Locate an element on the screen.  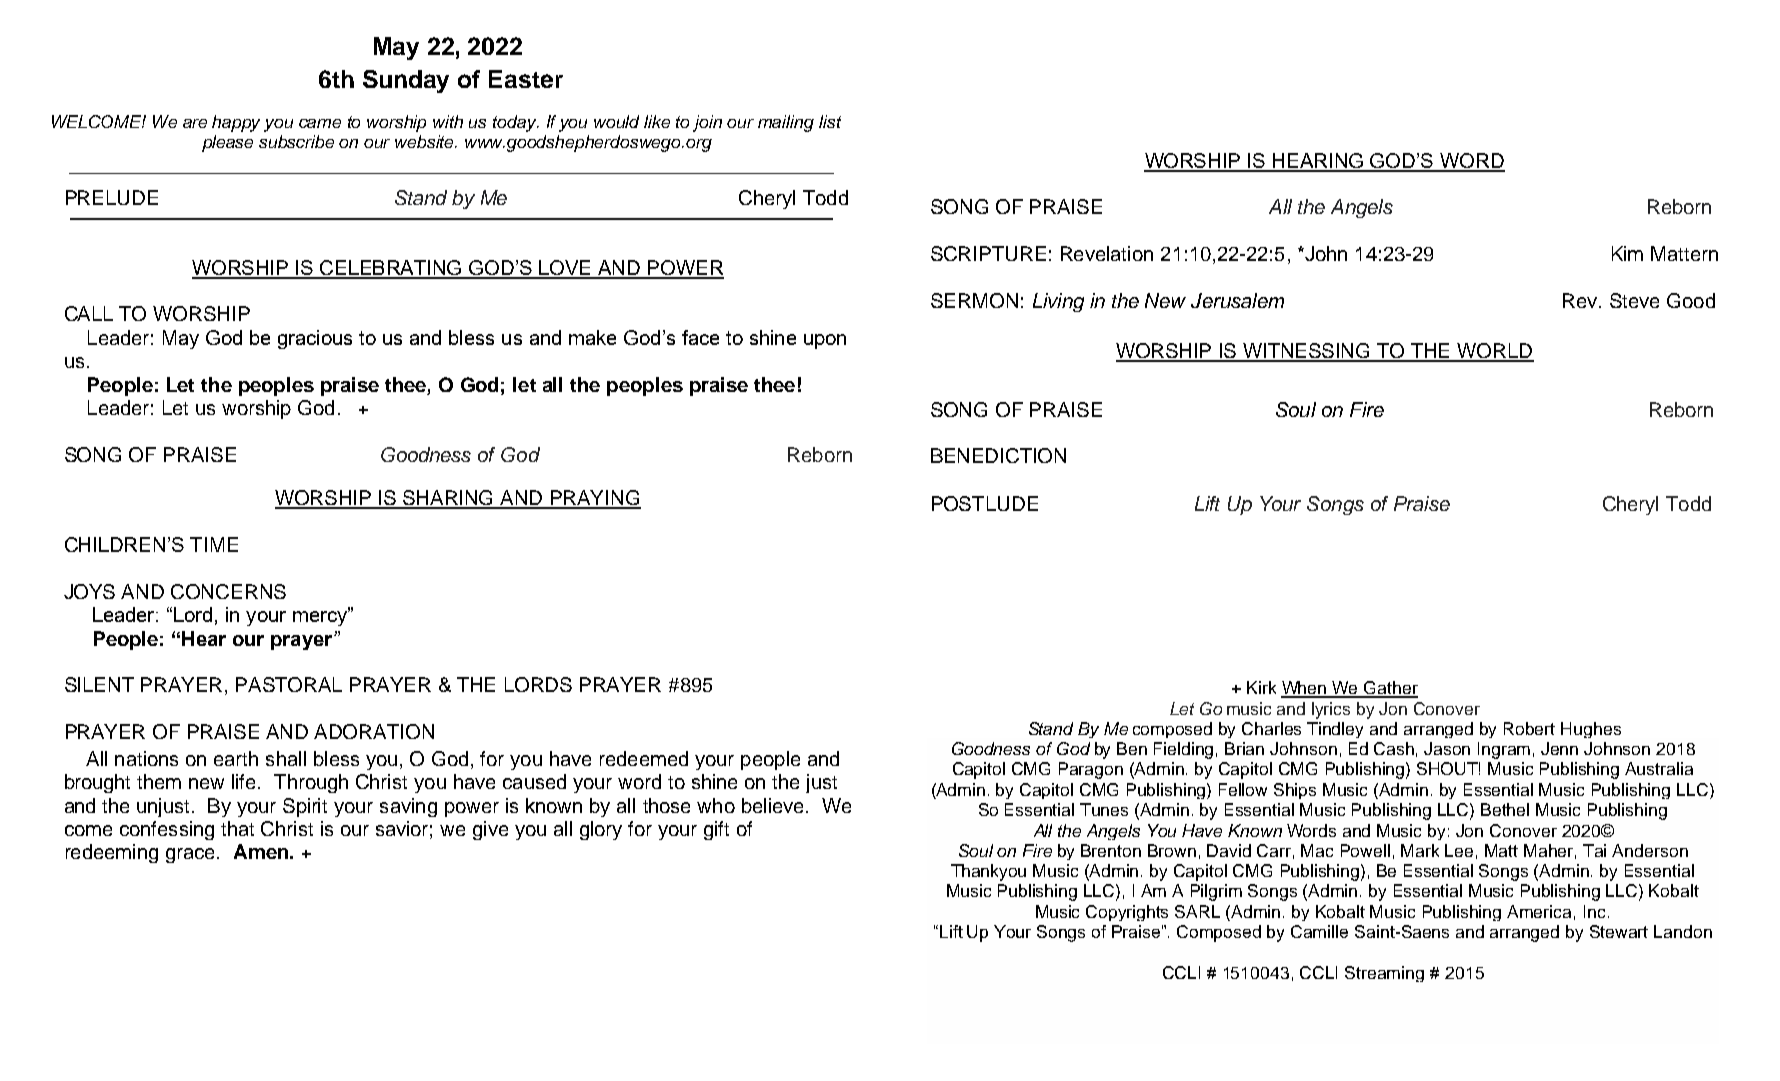
Copyrights is located at coordinates (1127, 913).
